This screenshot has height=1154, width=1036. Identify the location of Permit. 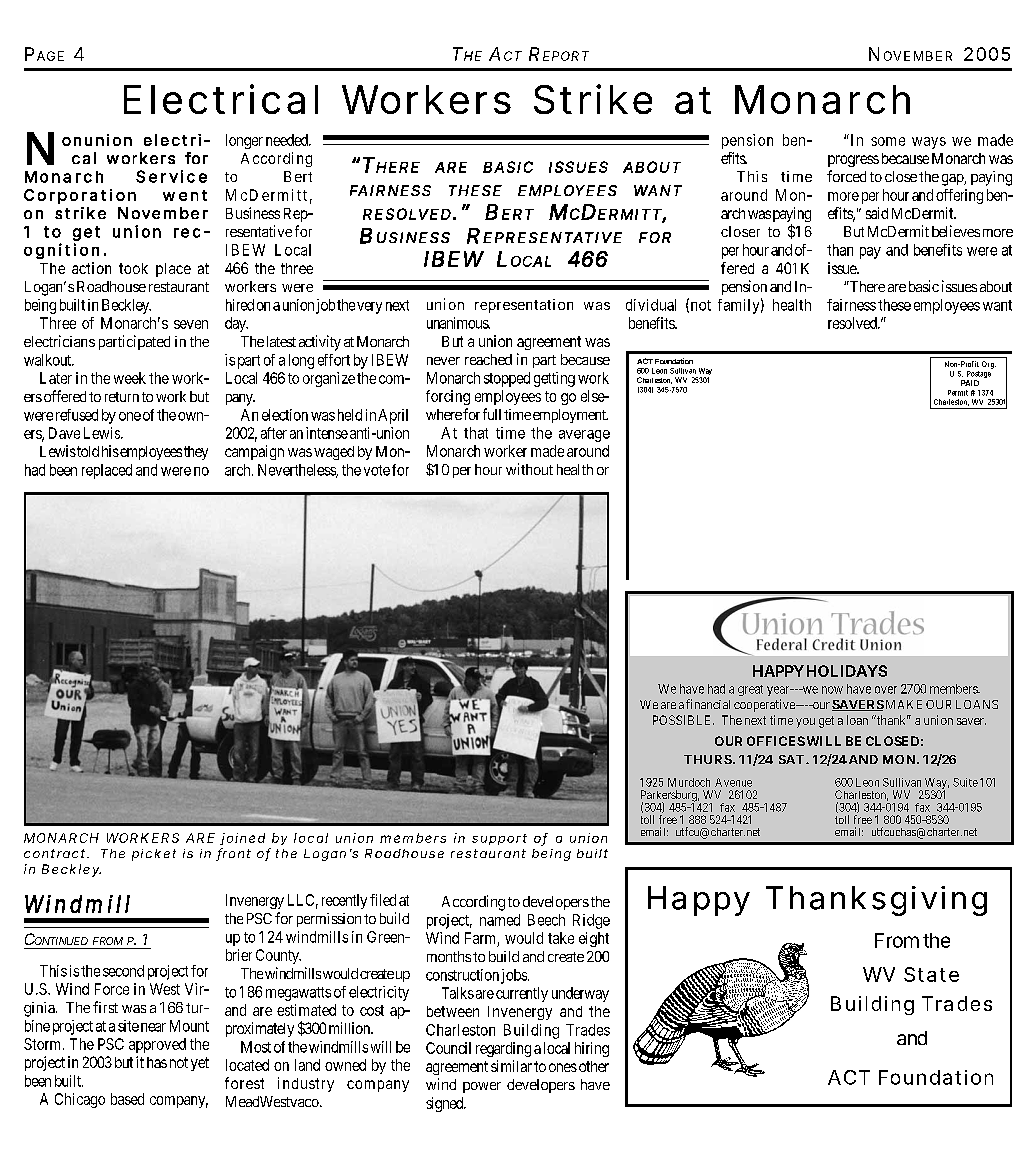
(958, 393).
